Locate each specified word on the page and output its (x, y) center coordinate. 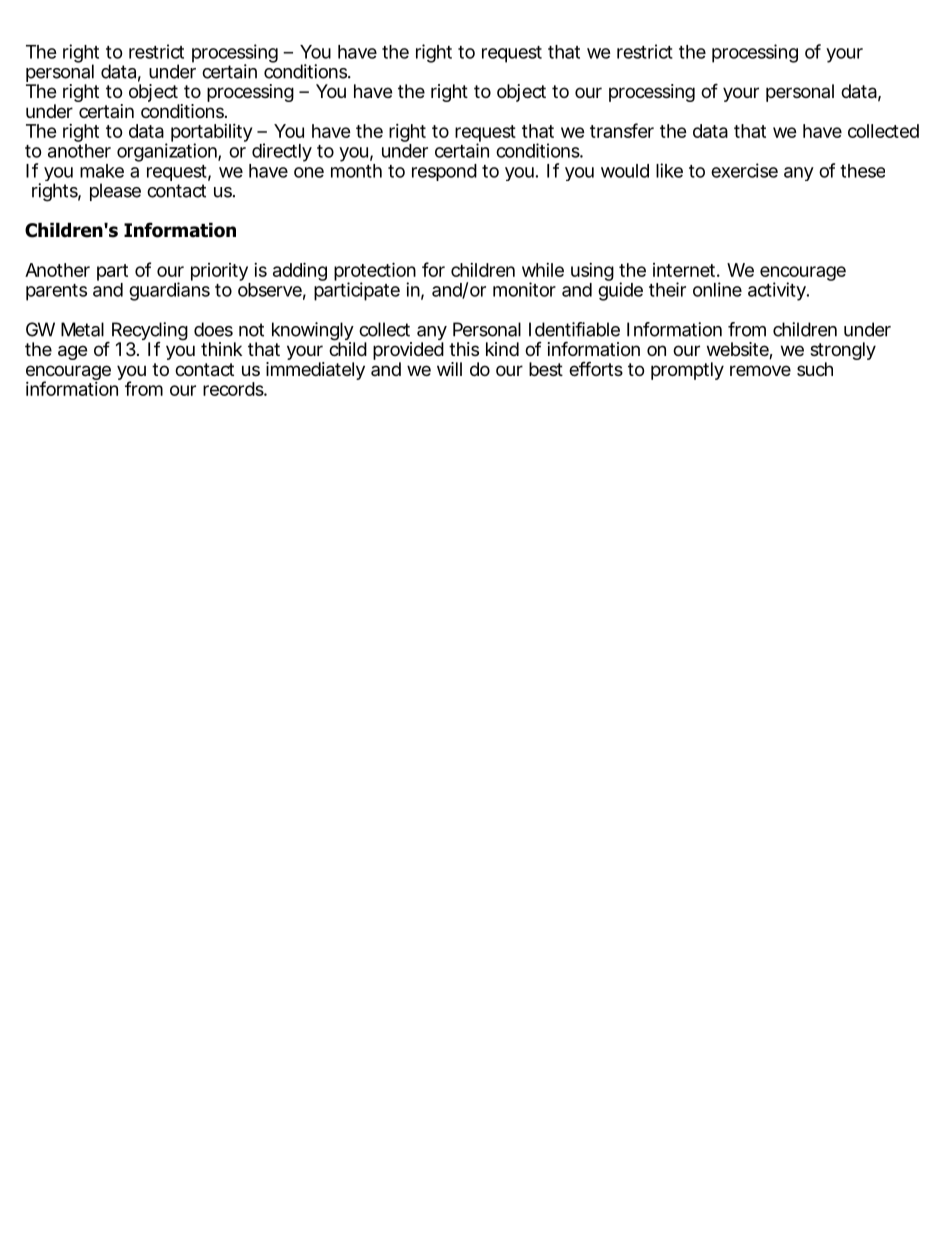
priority (219, 272)
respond (444, 172)
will (449, 369)
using (592, 272)
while (543, 270)
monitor (524, 289)
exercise (744, 170)
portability (211, 134)
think (221, 349)
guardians (169, 291)
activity (778, 291)
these (862, 171)
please (115, 192)
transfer (622, 130)
